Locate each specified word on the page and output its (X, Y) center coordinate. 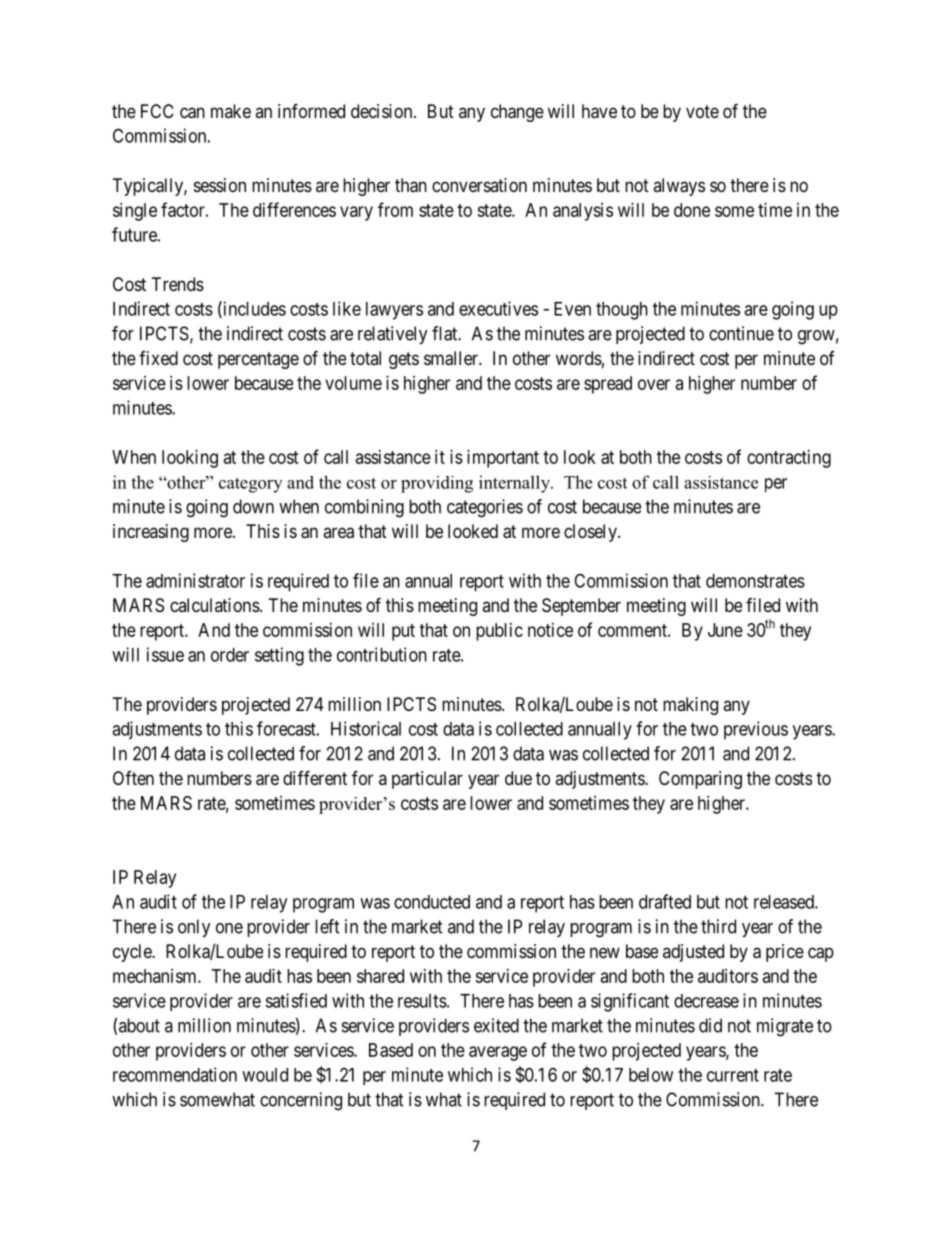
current (733, 1075)
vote (702, 111)
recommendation (175, 1074)
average (498, 1053)
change (517, 113)
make (231, 111)
